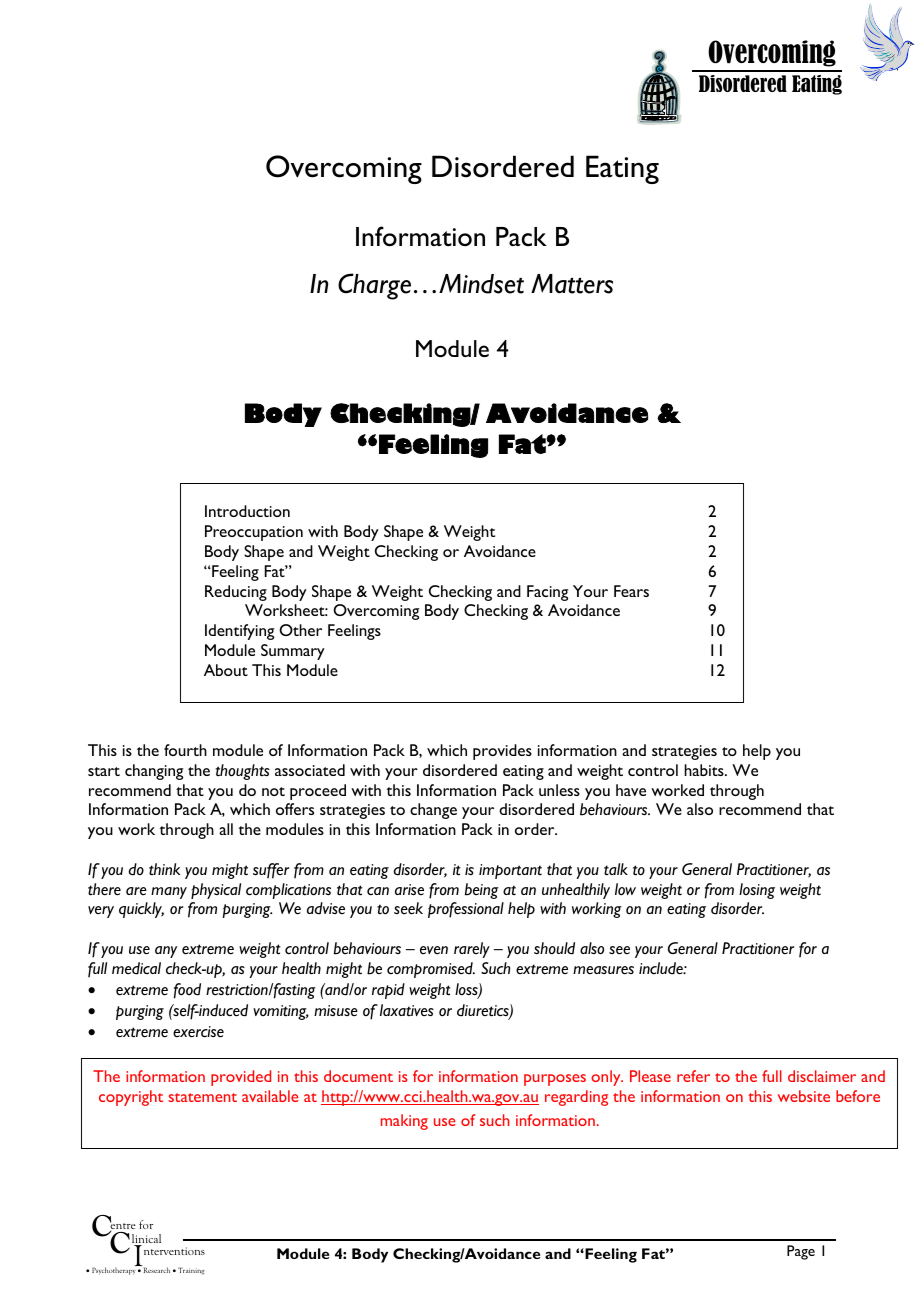 The width and height of the page is (924, 1308). I want to click on Fears, so click(631, 591).
